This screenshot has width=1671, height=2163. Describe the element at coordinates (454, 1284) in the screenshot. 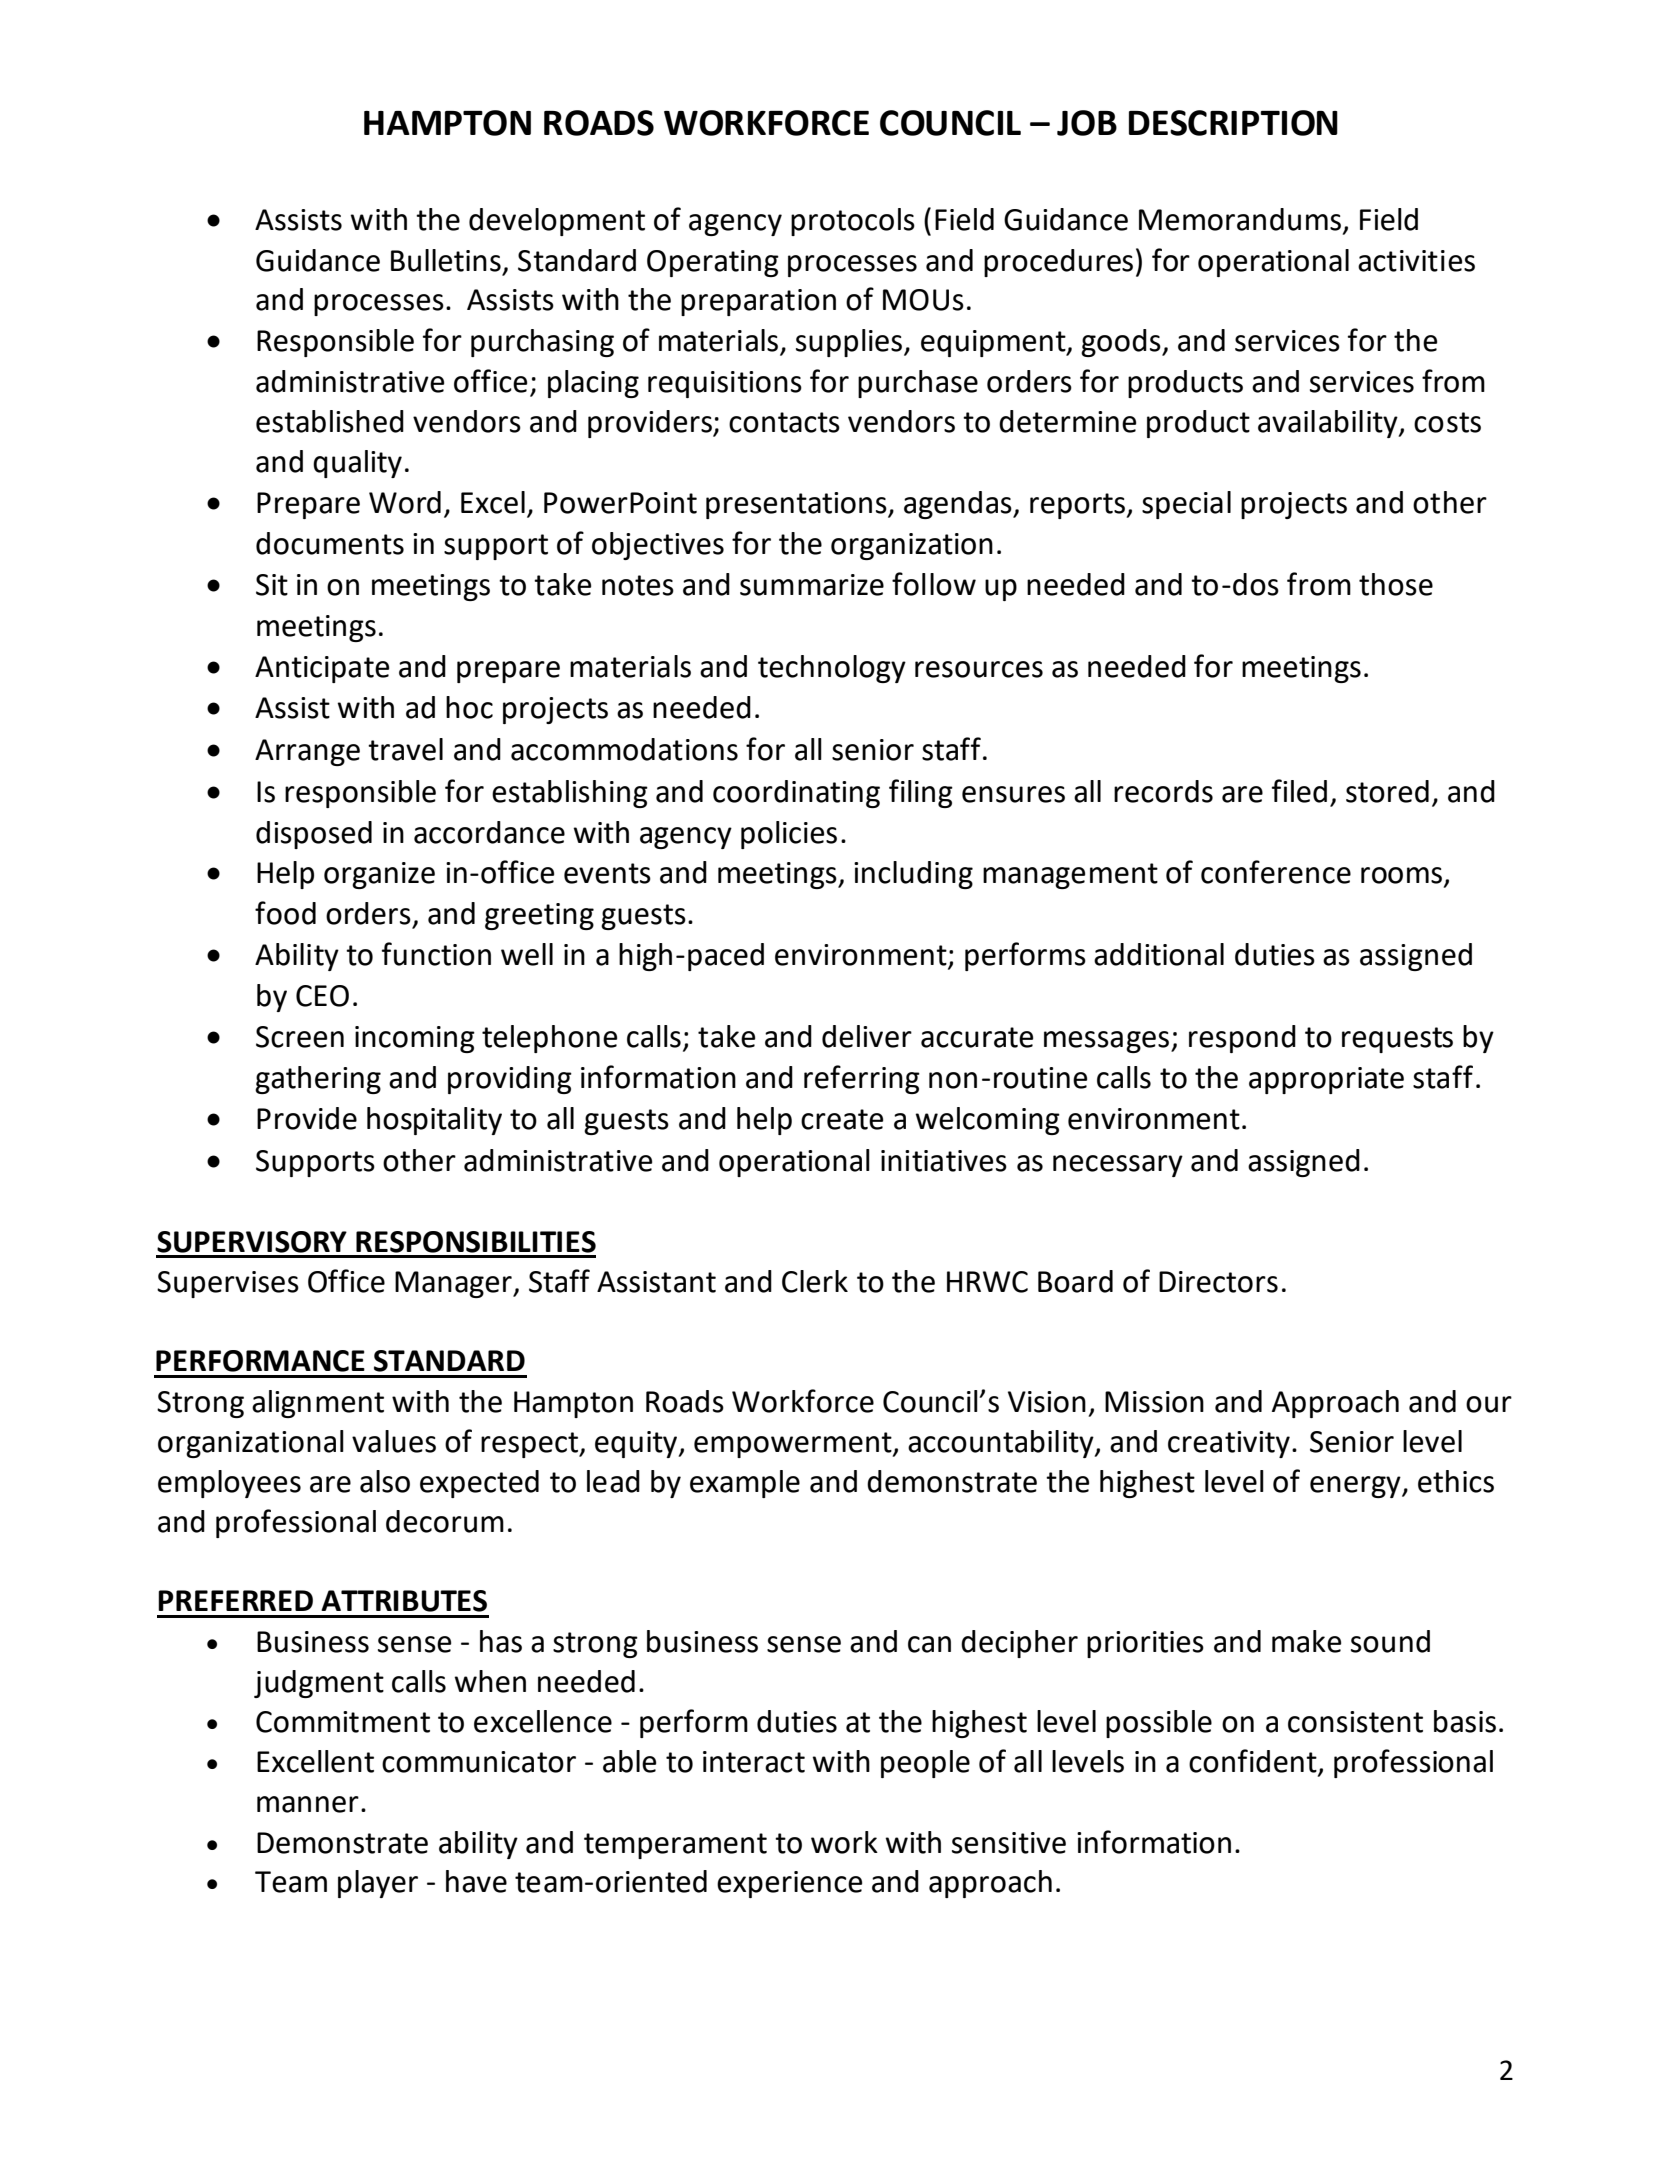

I see `Manager` at that location.
